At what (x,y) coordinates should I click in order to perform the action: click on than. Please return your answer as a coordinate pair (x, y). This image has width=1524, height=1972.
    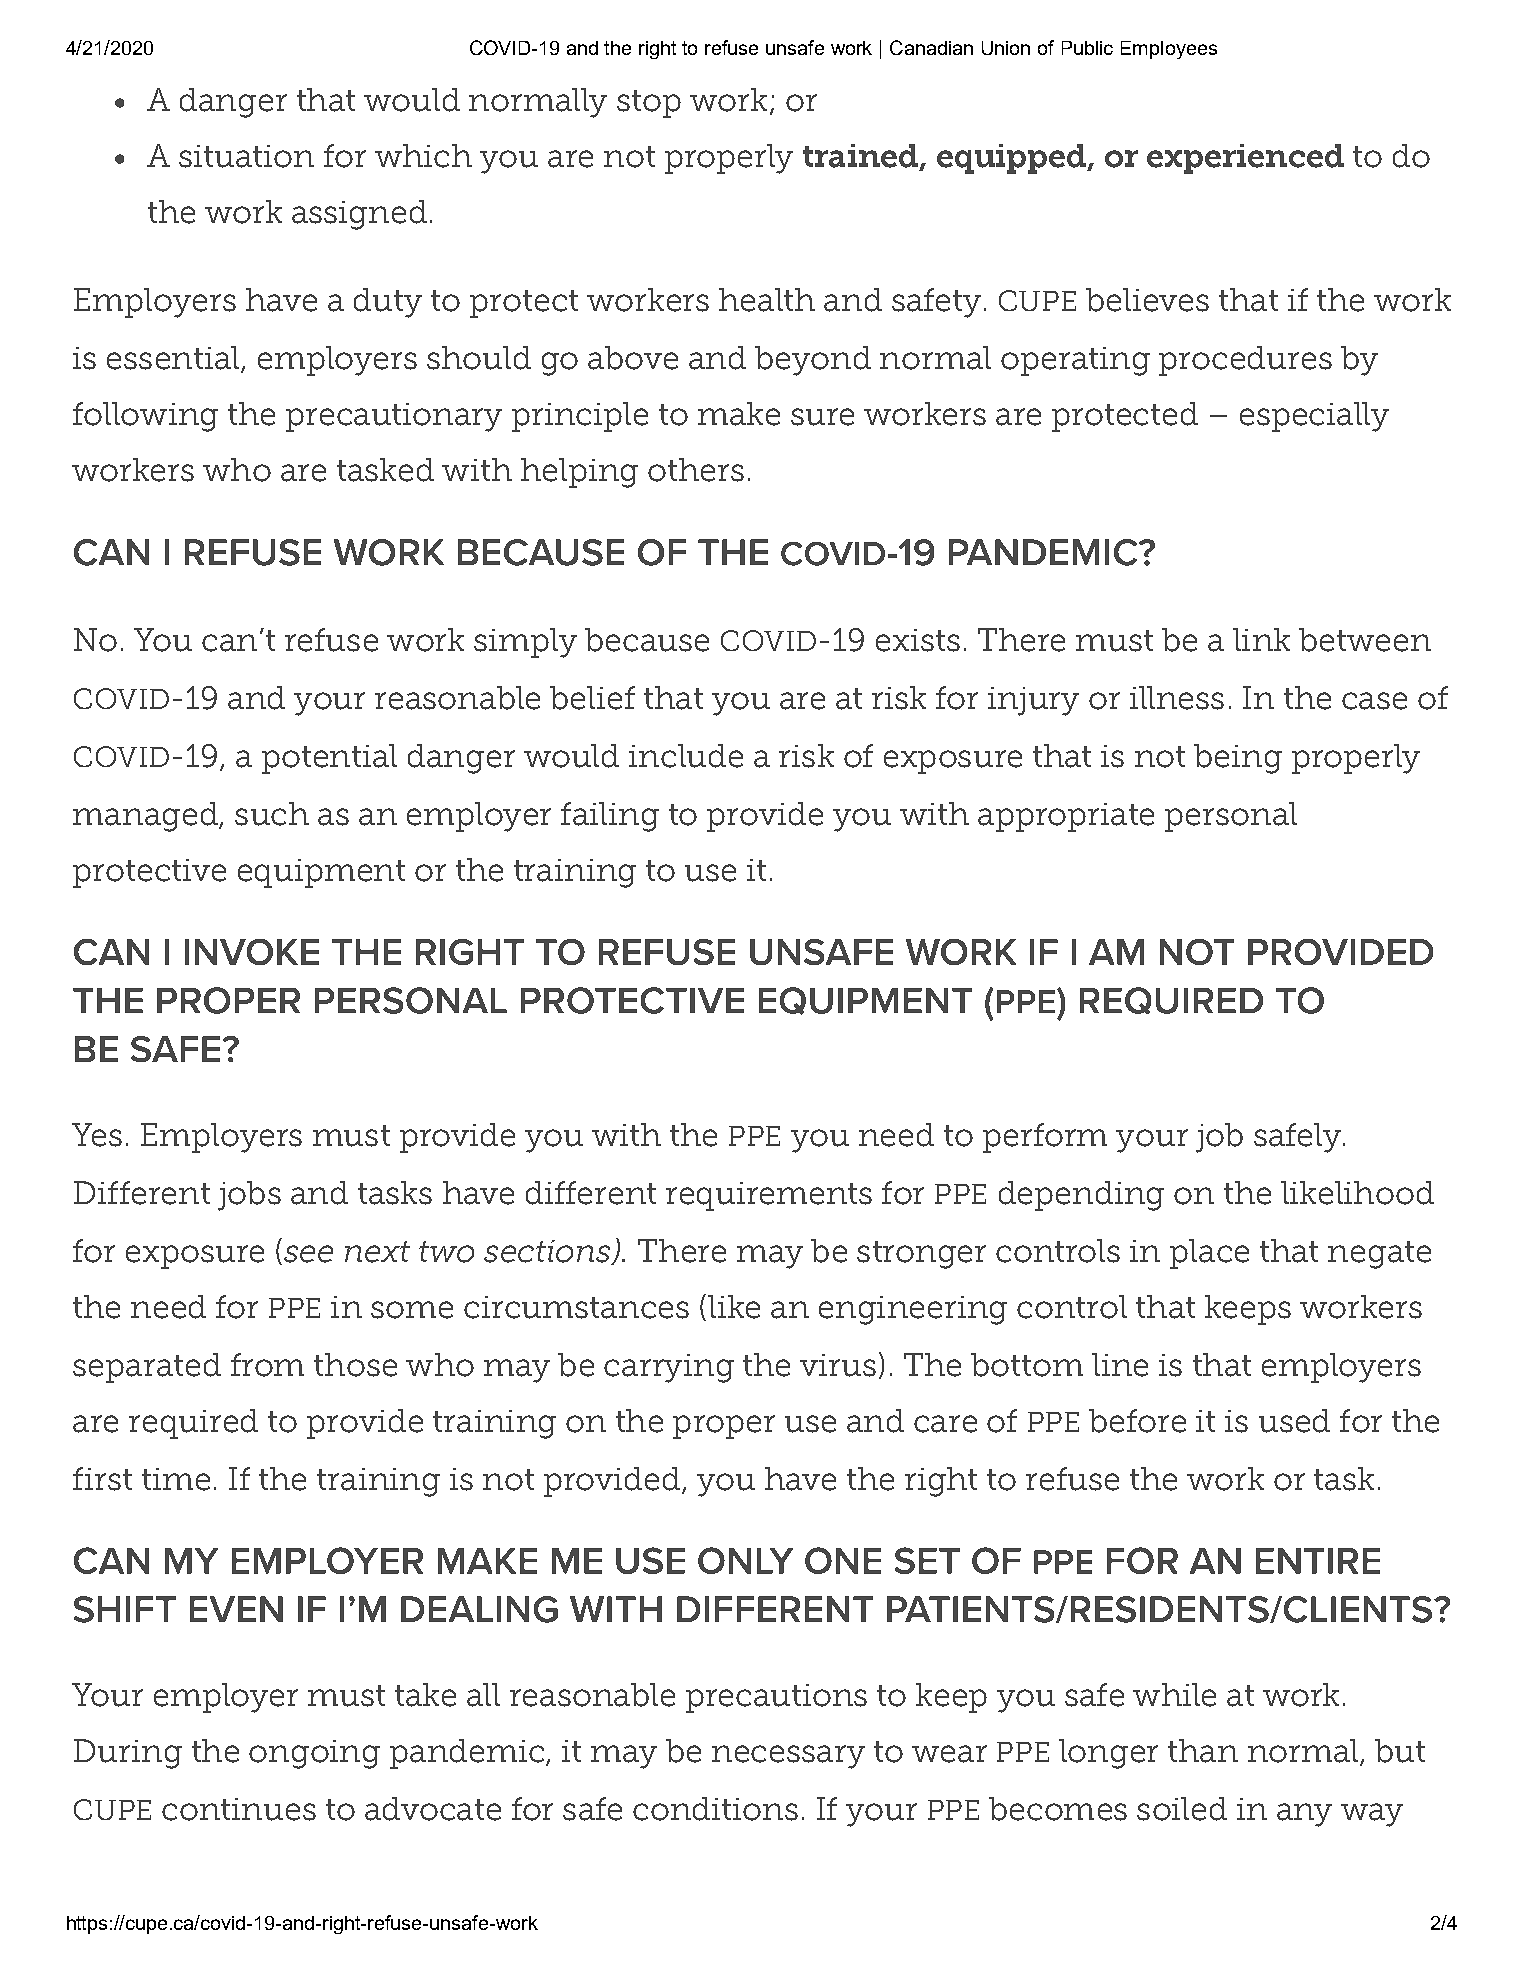
    Looking at the image, I should click on (1203, 1751).
